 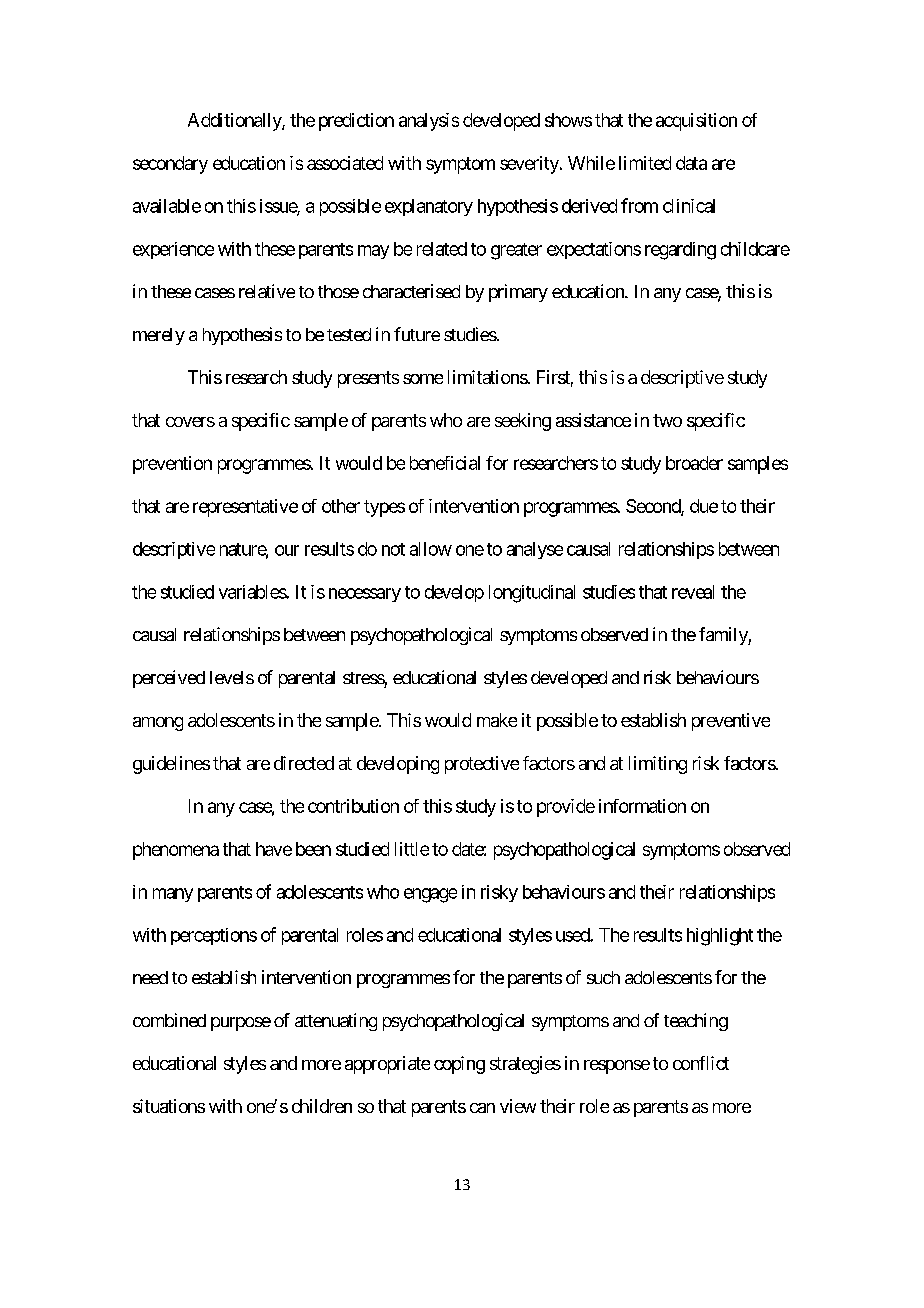 I want to click on explanatory, so click(x=429, y=207).
